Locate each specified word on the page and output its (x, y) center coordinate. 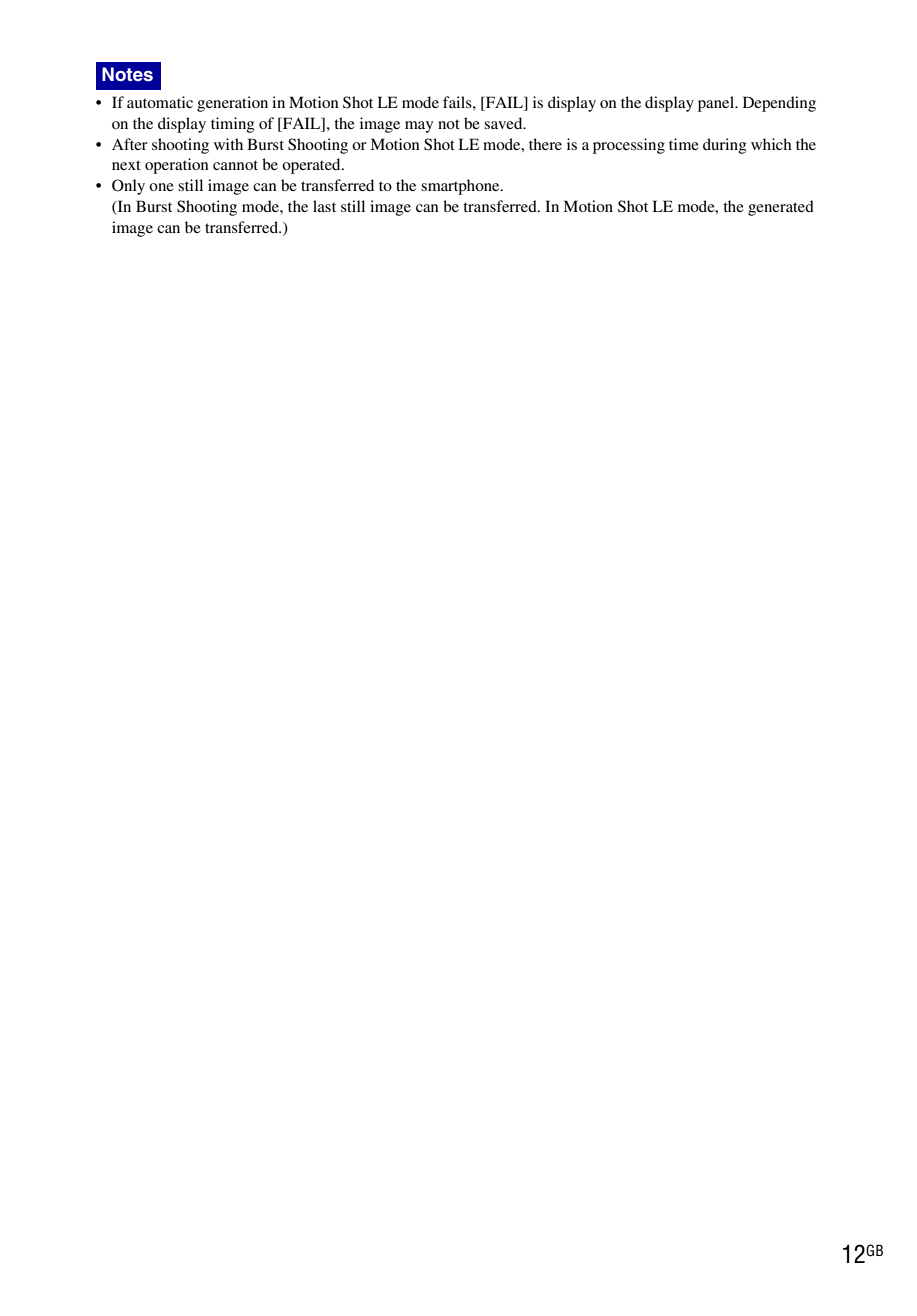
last (324, 206)
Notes (127, 74)
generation (232, 104)
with (228, 144)
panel (717, 104)
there (545, 144)
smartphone (461, 187)
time (684, 144)
